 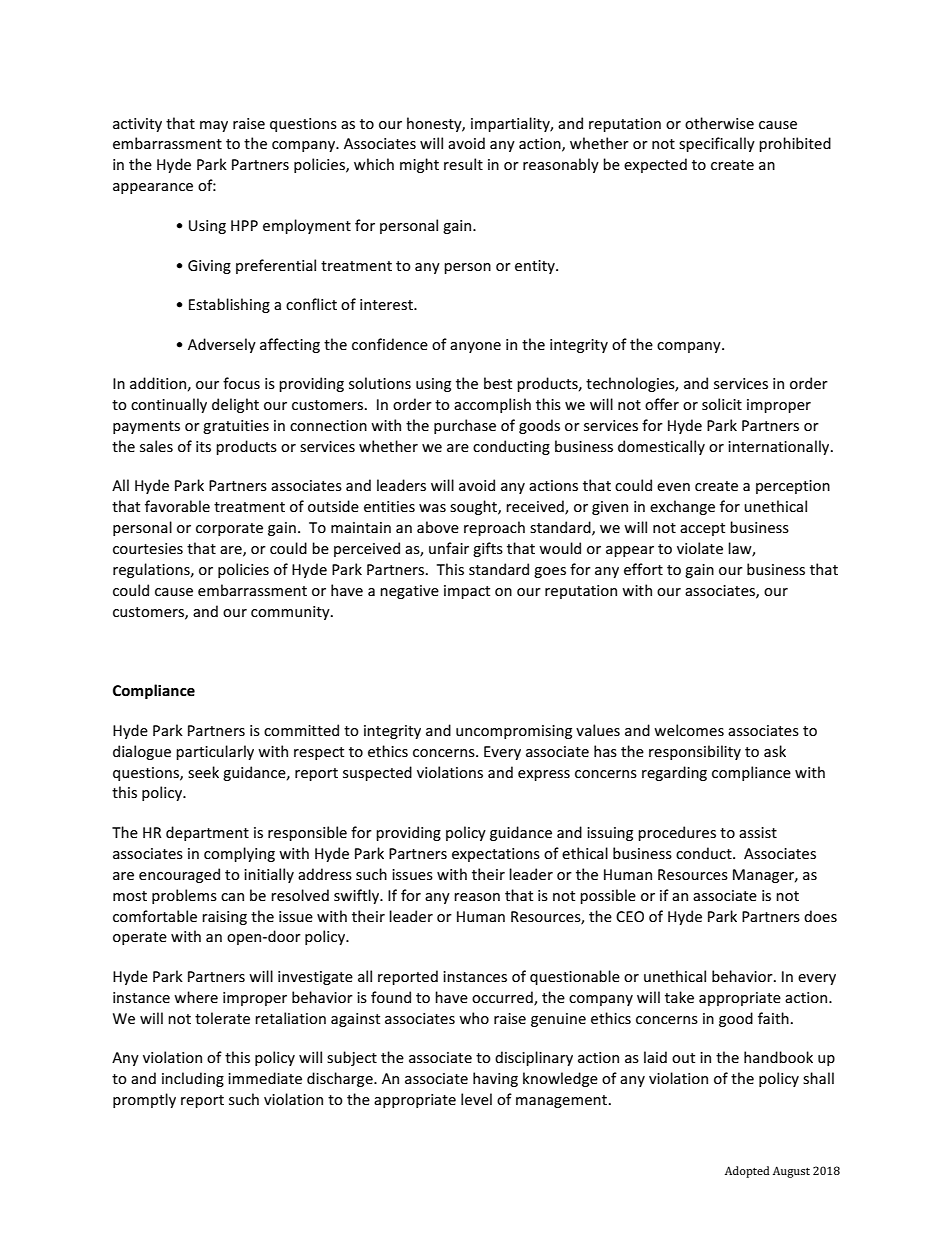 I want to click on specifically, so click(x=717, y=144).
